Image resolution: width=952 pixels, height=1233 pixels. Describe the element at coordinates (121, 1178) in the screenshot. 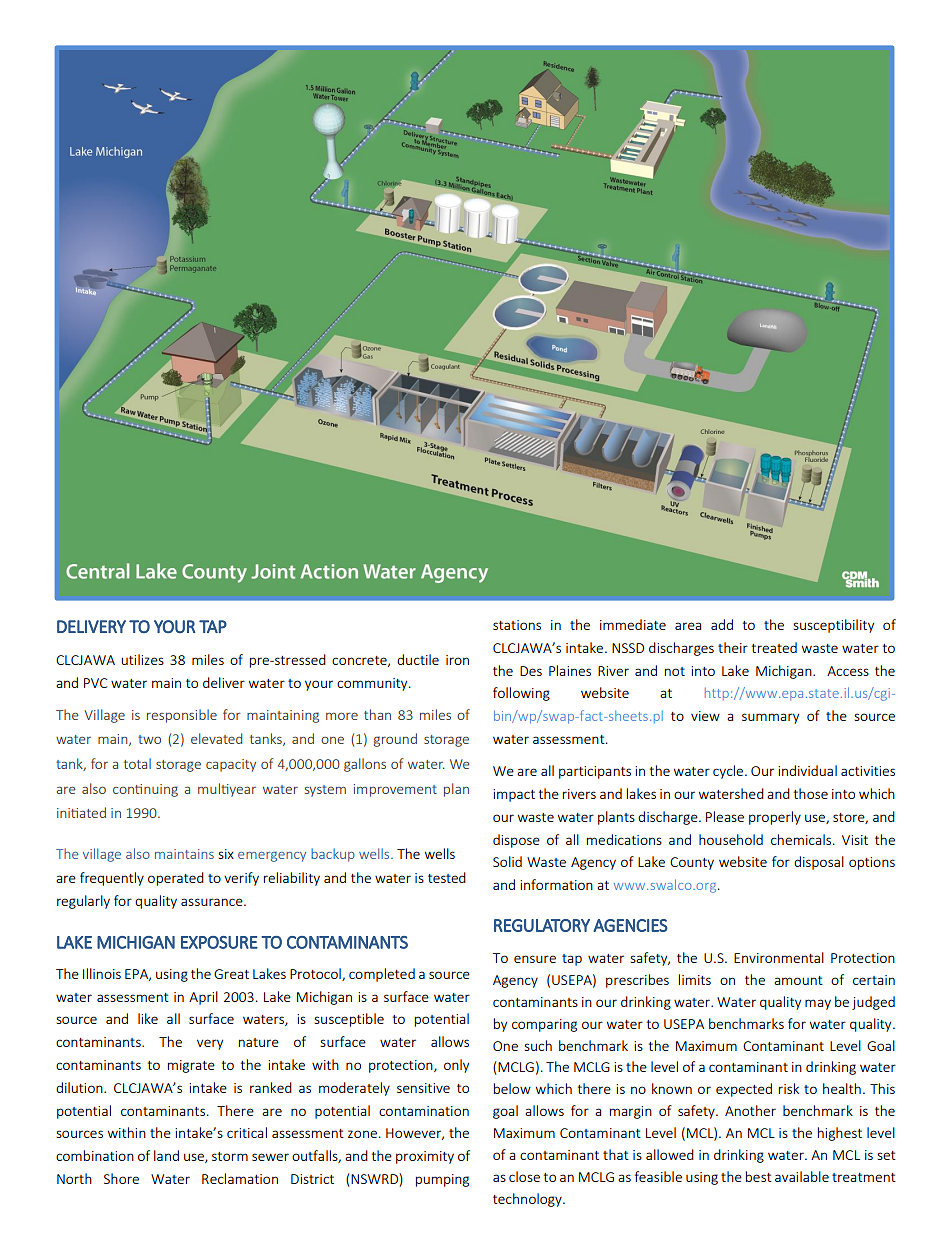

I see `Shore` at that location.
